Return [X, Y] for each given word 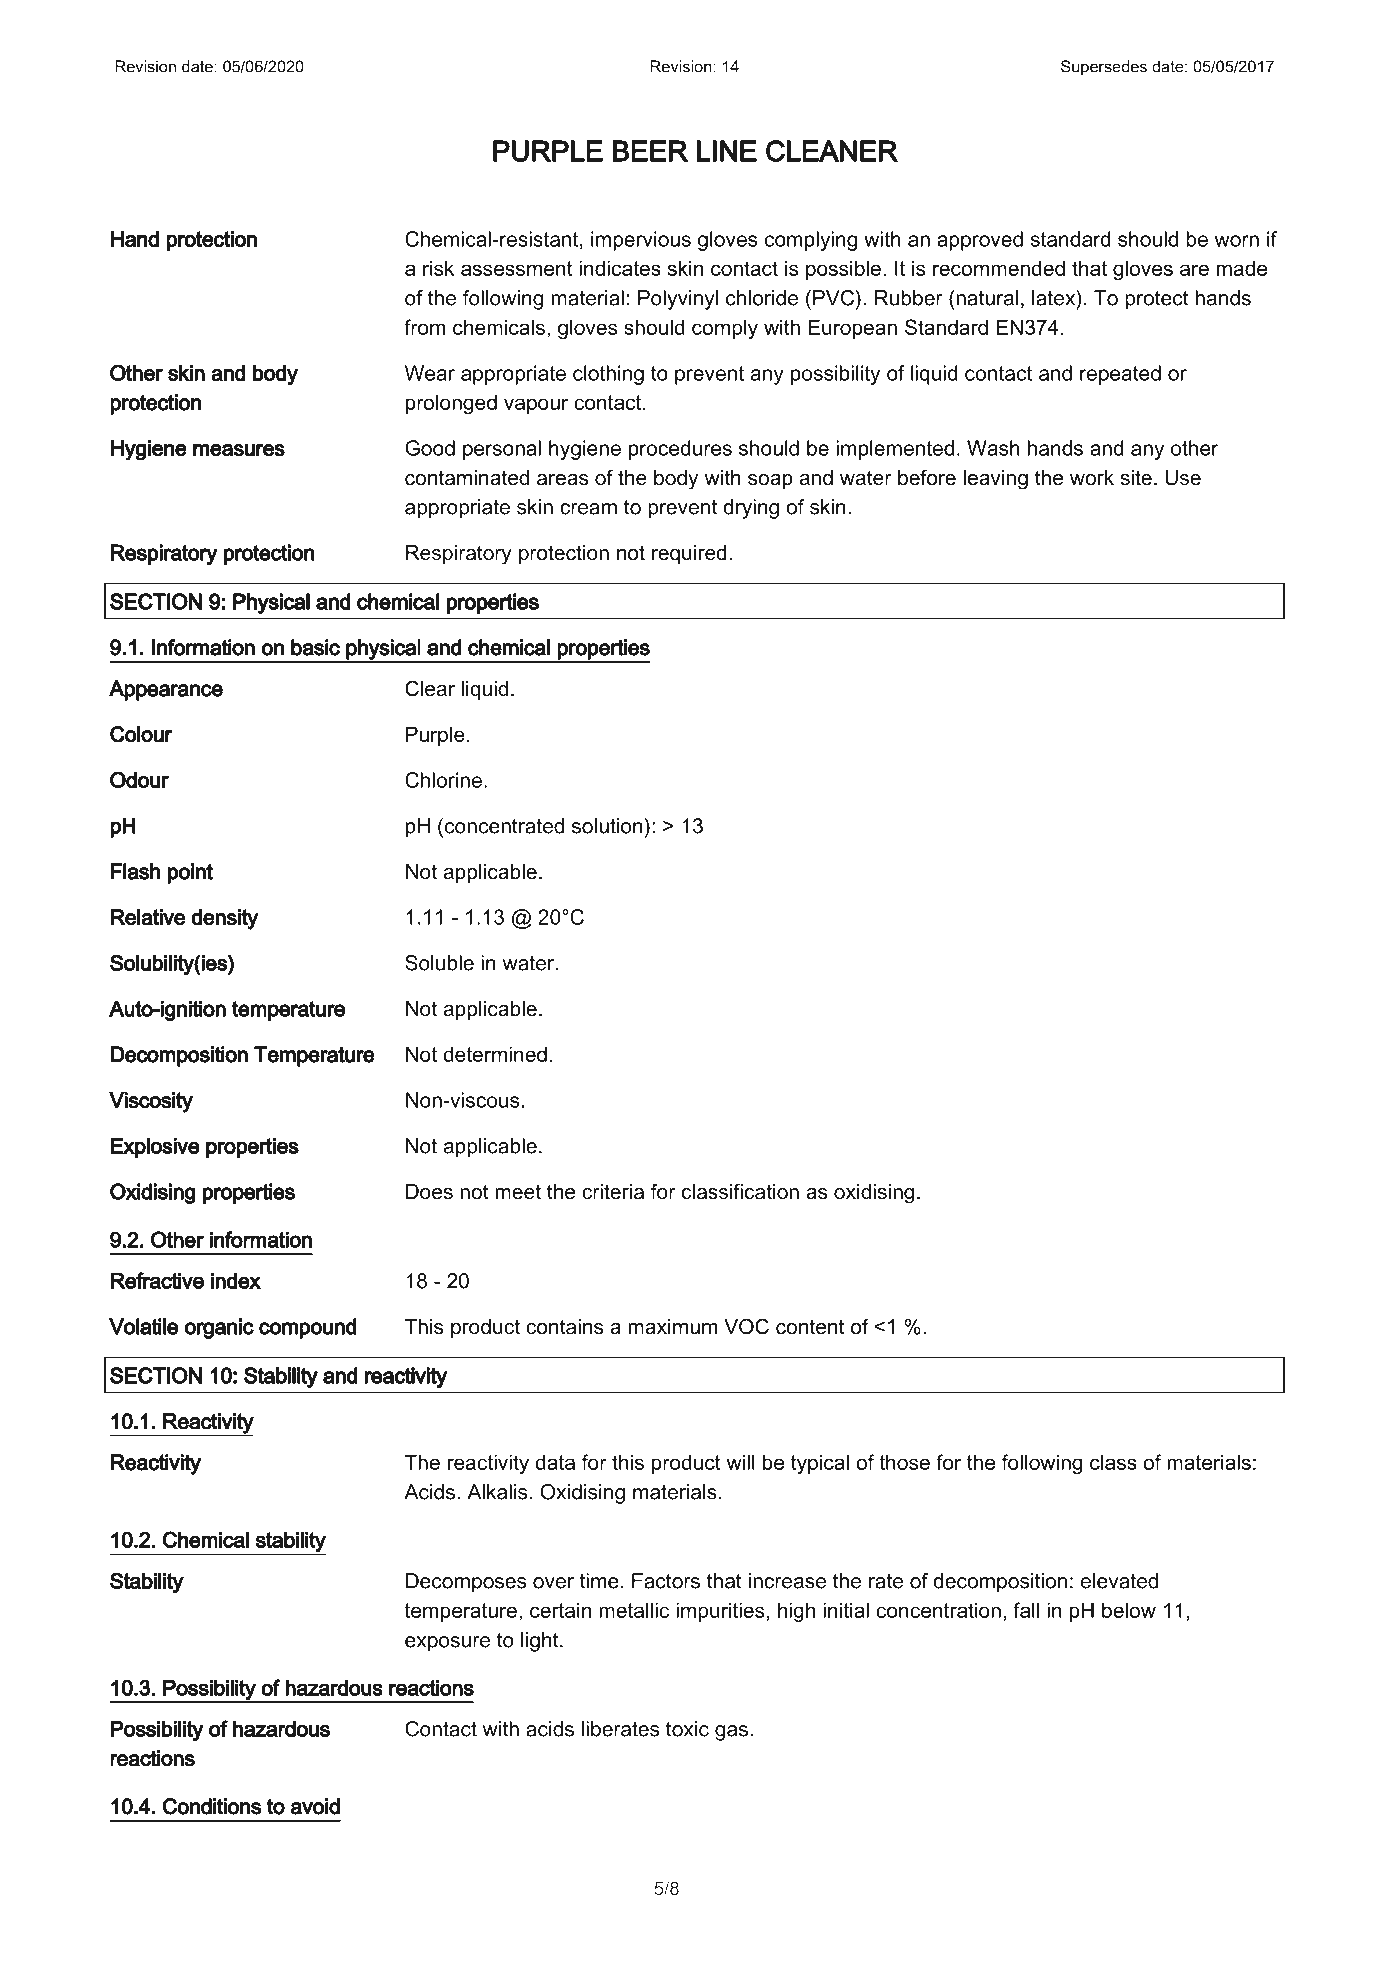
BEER [650, 151]
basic [315, 647]
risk [438, 268]
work [1092, 478]
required [689, 554]
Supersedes [1104, 68]
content [810, 1327]
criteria [613, 1192]
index [236, 1280]
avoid [315, 1806]
